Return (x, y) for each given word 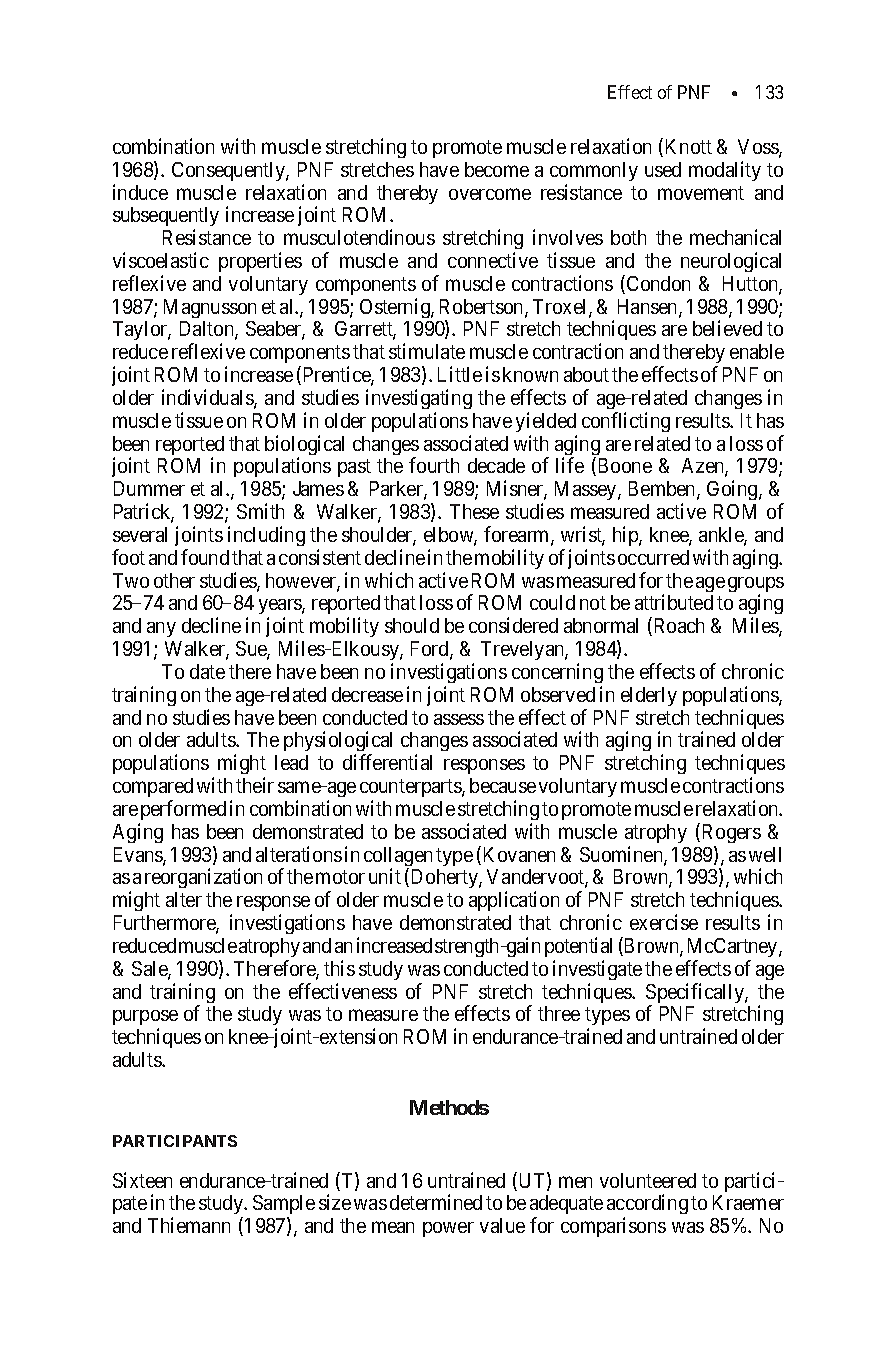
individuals (208, 398)
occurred (653, 557)
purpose (145, 1019)
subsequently (166, 218)
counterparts (411, 790)
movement (701, 193)
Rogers (732, 833)
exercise (664, 922)
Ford (431, 650)
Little (460, 374)
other (174, 580)
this (339, 968)
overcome (490, 194)
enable (757, 351)
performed (183, 810)
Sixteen (142, 1180)
